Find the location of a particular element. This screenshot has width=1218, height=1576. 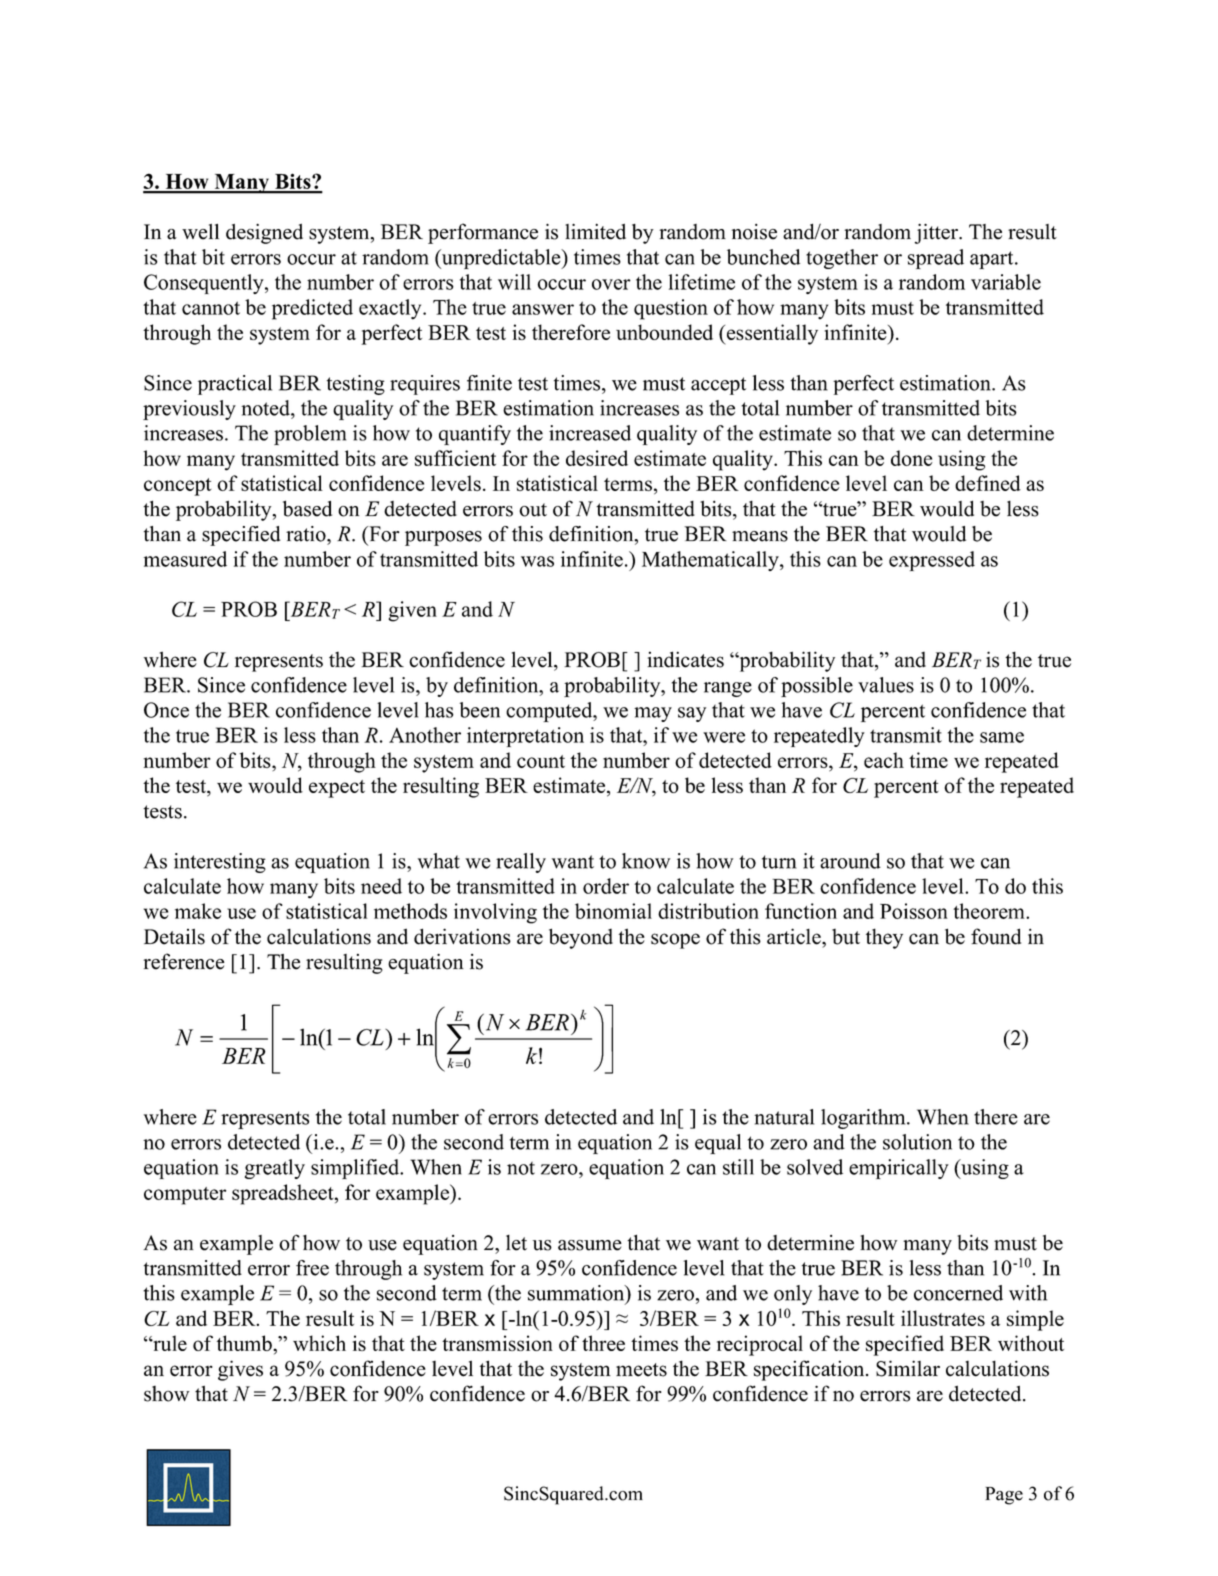

over is located at coordinates (611, 284).
